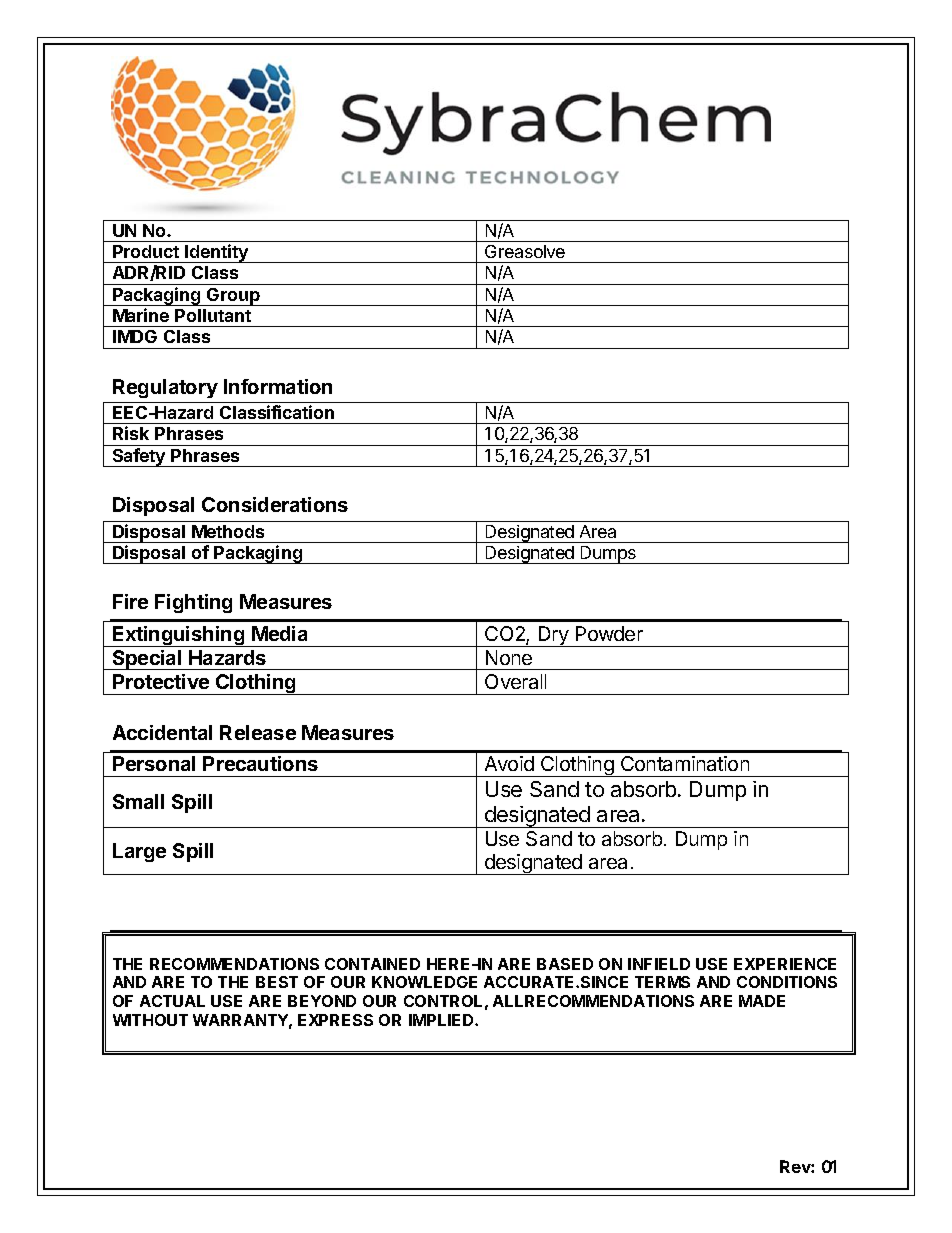 The height and width of the document is (1233, 952). Describe the element at coordinates (179, 636) in the document. I see `Extinguishing` at that location.
